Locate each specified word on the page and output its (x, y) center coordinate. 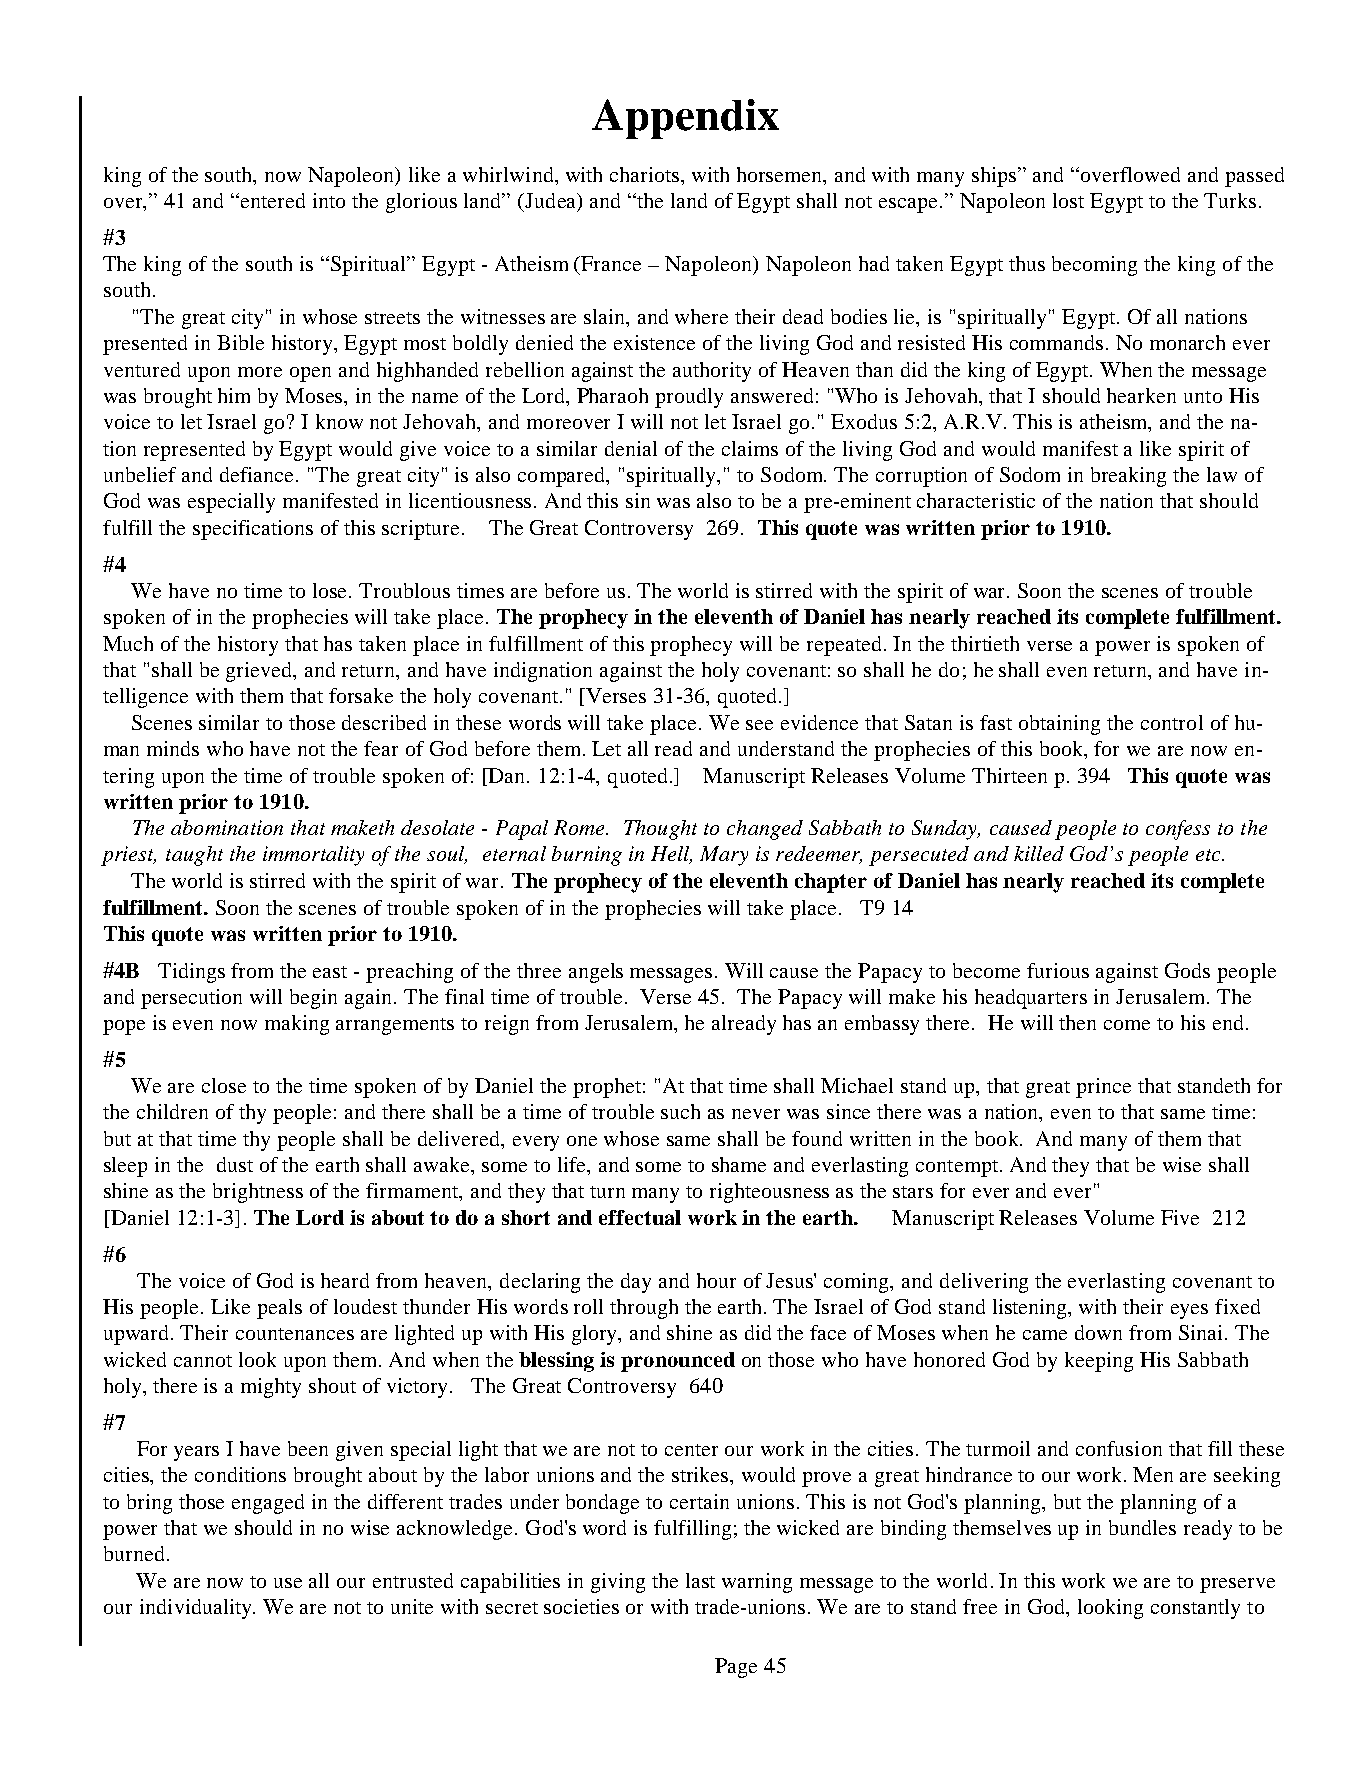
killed (1039, 853)
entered (271, 200)
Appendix (685, 119)
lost (1068, 200)
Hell (671, 855)
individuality (197, 1609)
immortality (313, 856)
